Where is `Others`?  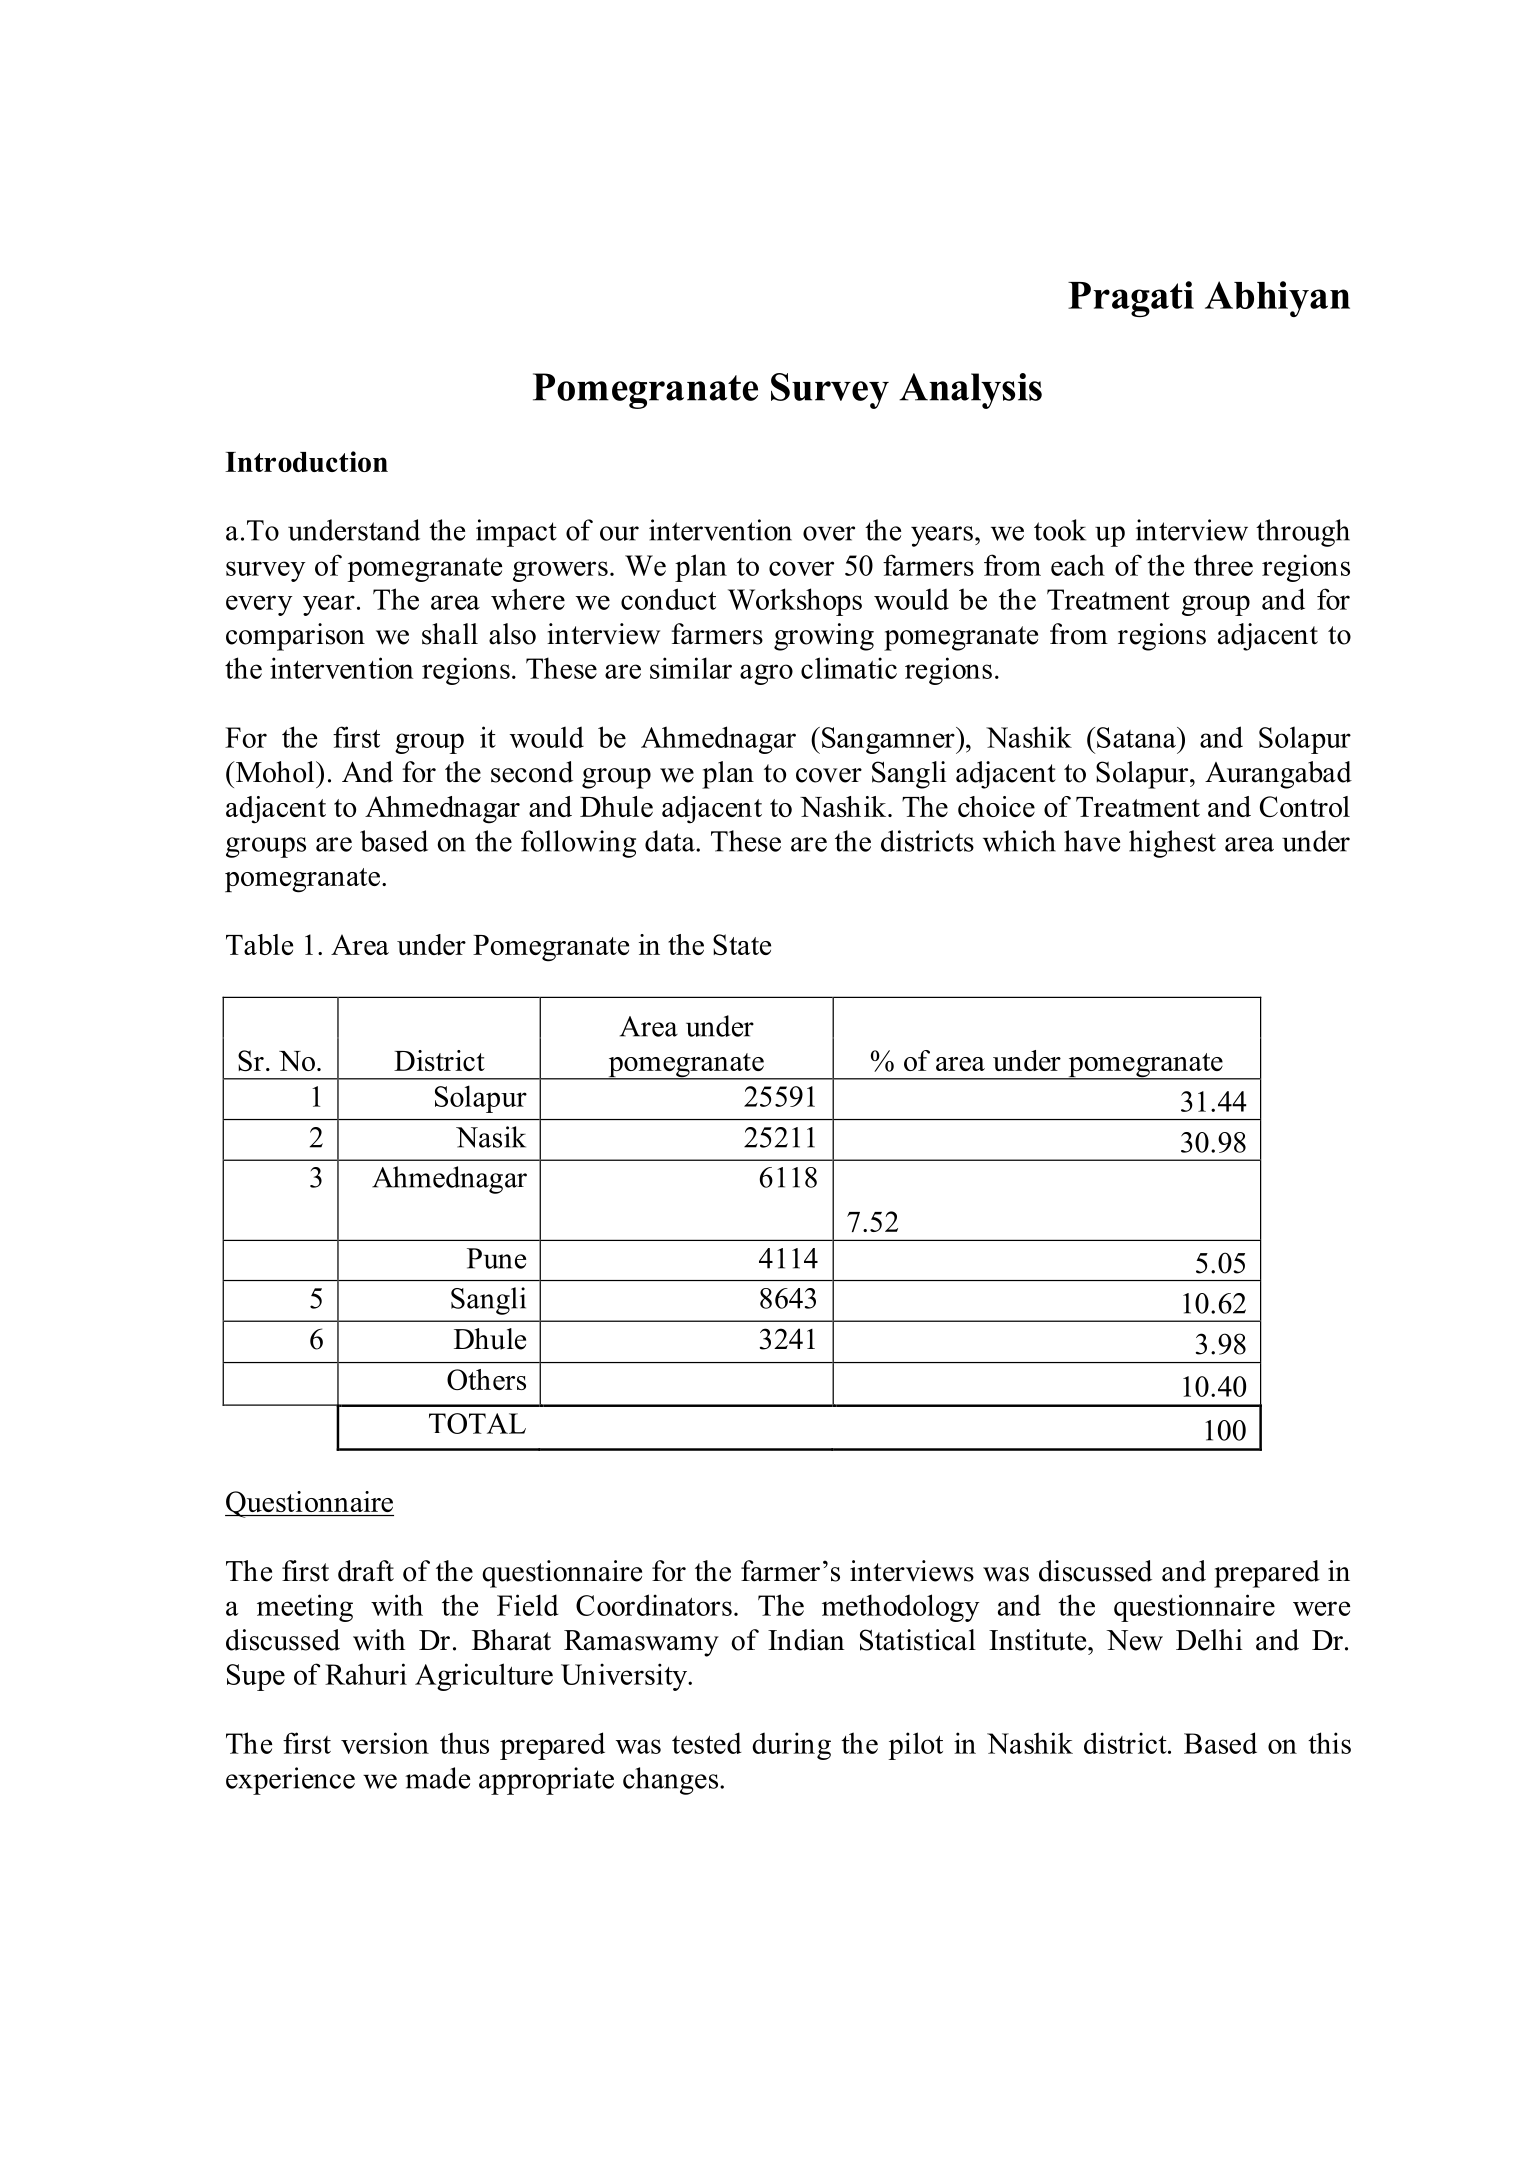 Others is located at coordinates (486, 1379).
